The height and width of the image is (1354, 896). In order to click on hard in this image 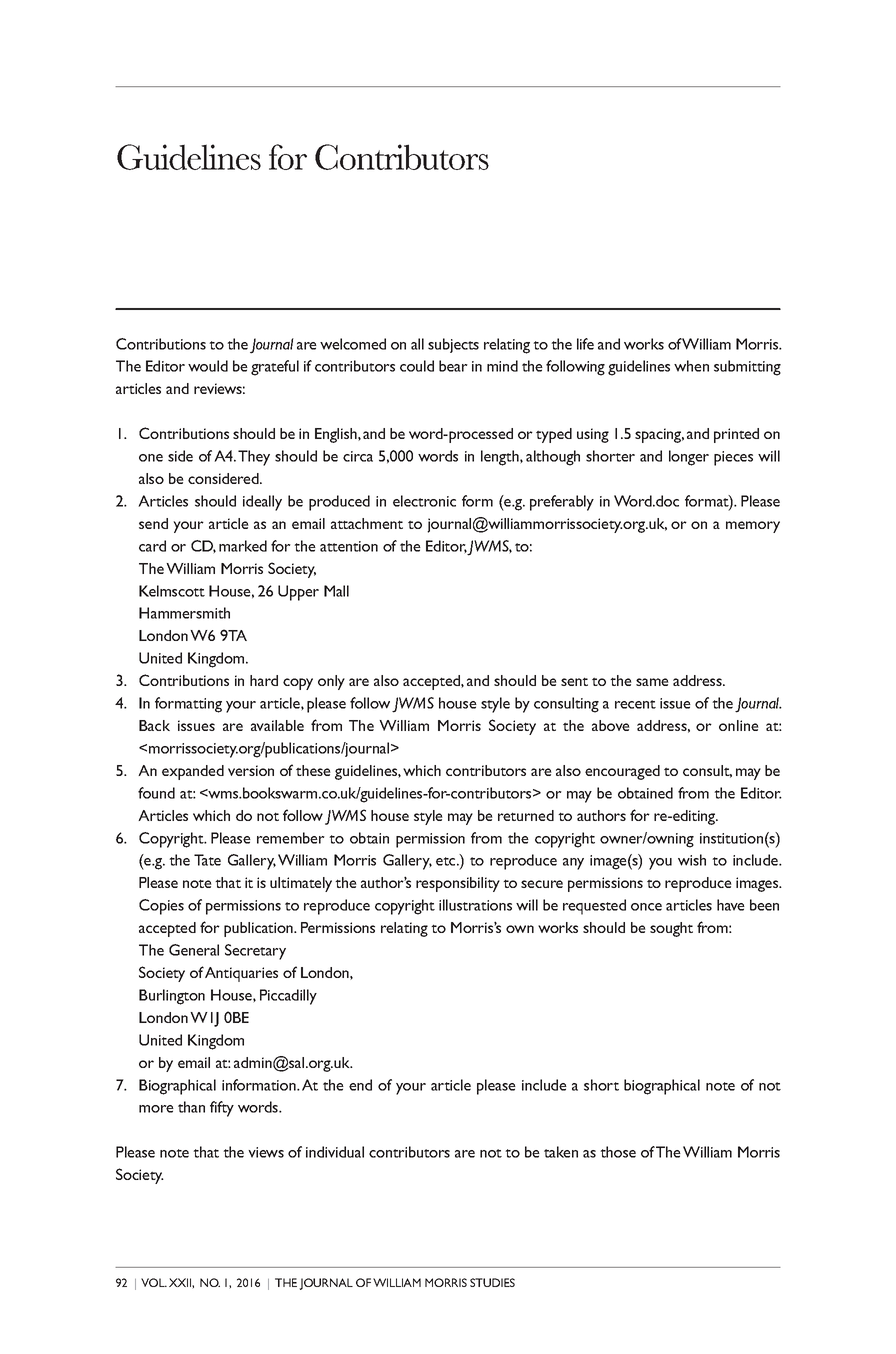, I will do `click(264, 680)`.
